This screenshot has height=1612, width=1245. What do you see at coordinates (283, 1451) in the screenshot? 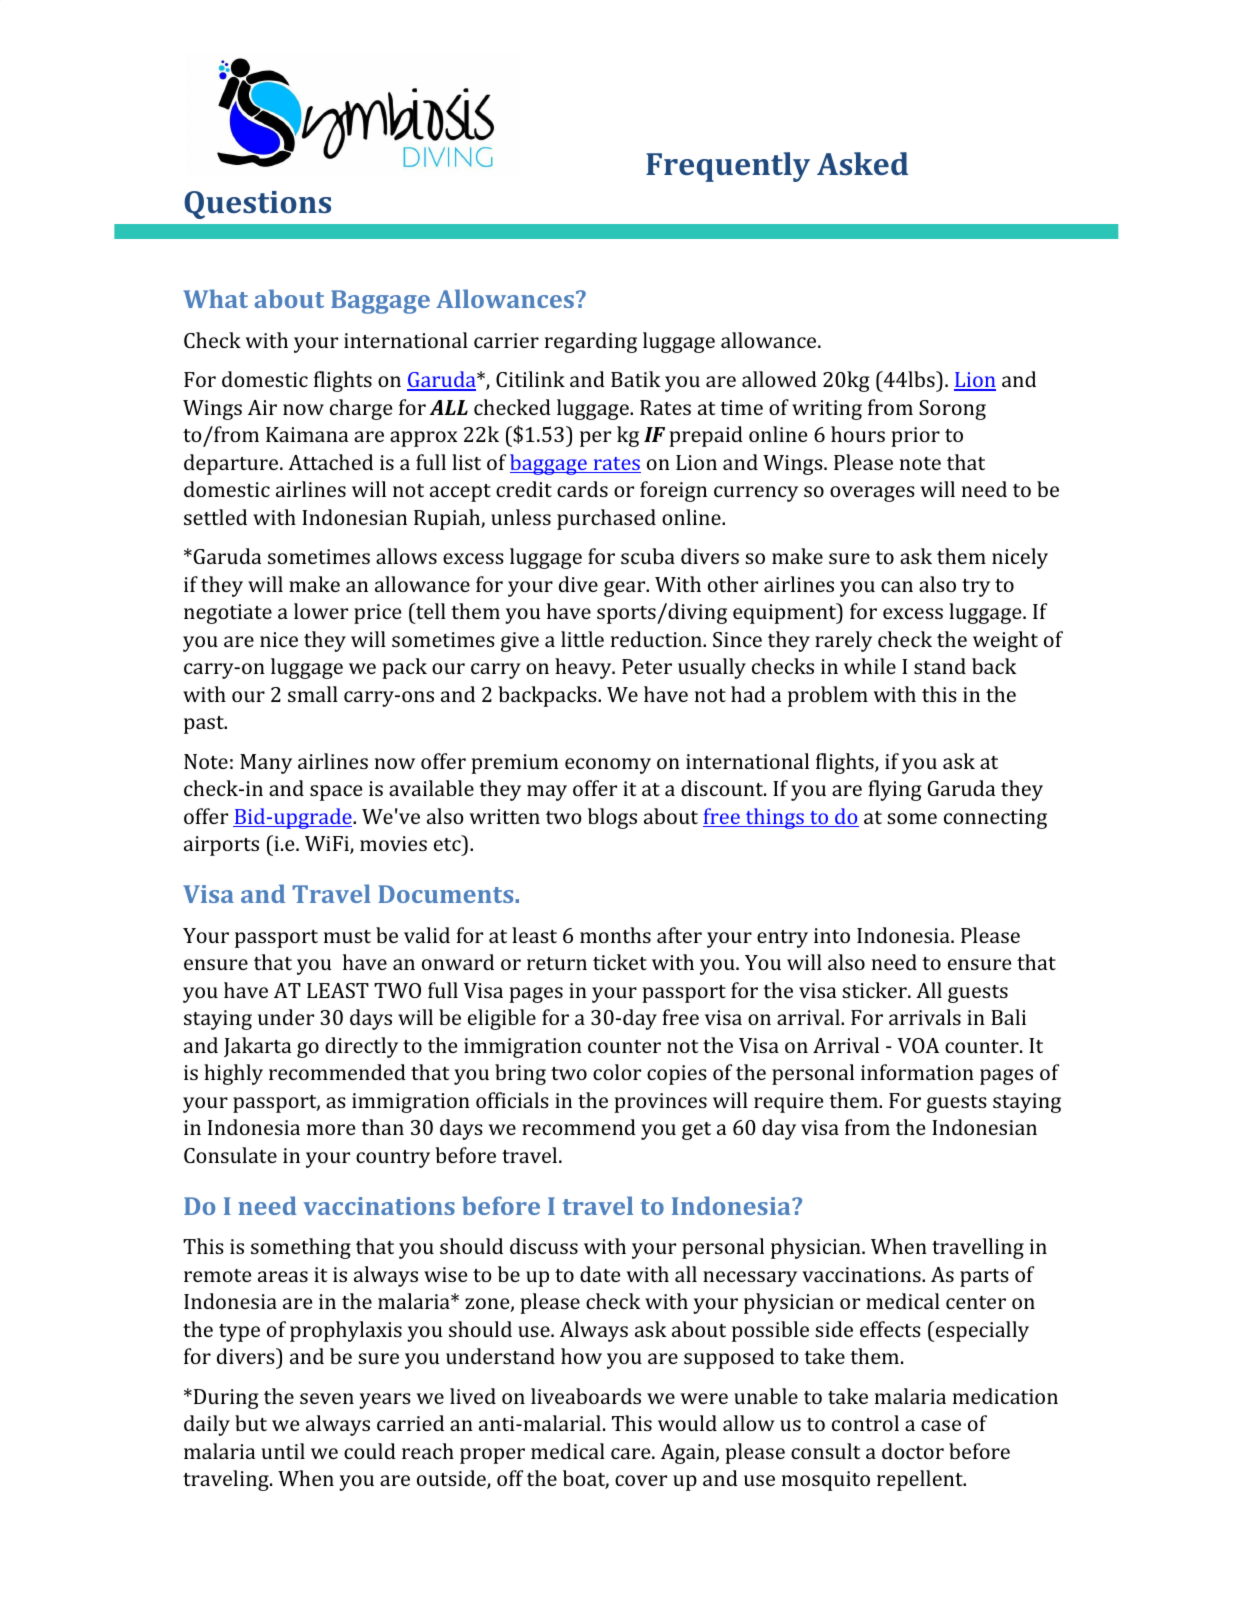
I see `until` at bounding box center [283, 1451].
